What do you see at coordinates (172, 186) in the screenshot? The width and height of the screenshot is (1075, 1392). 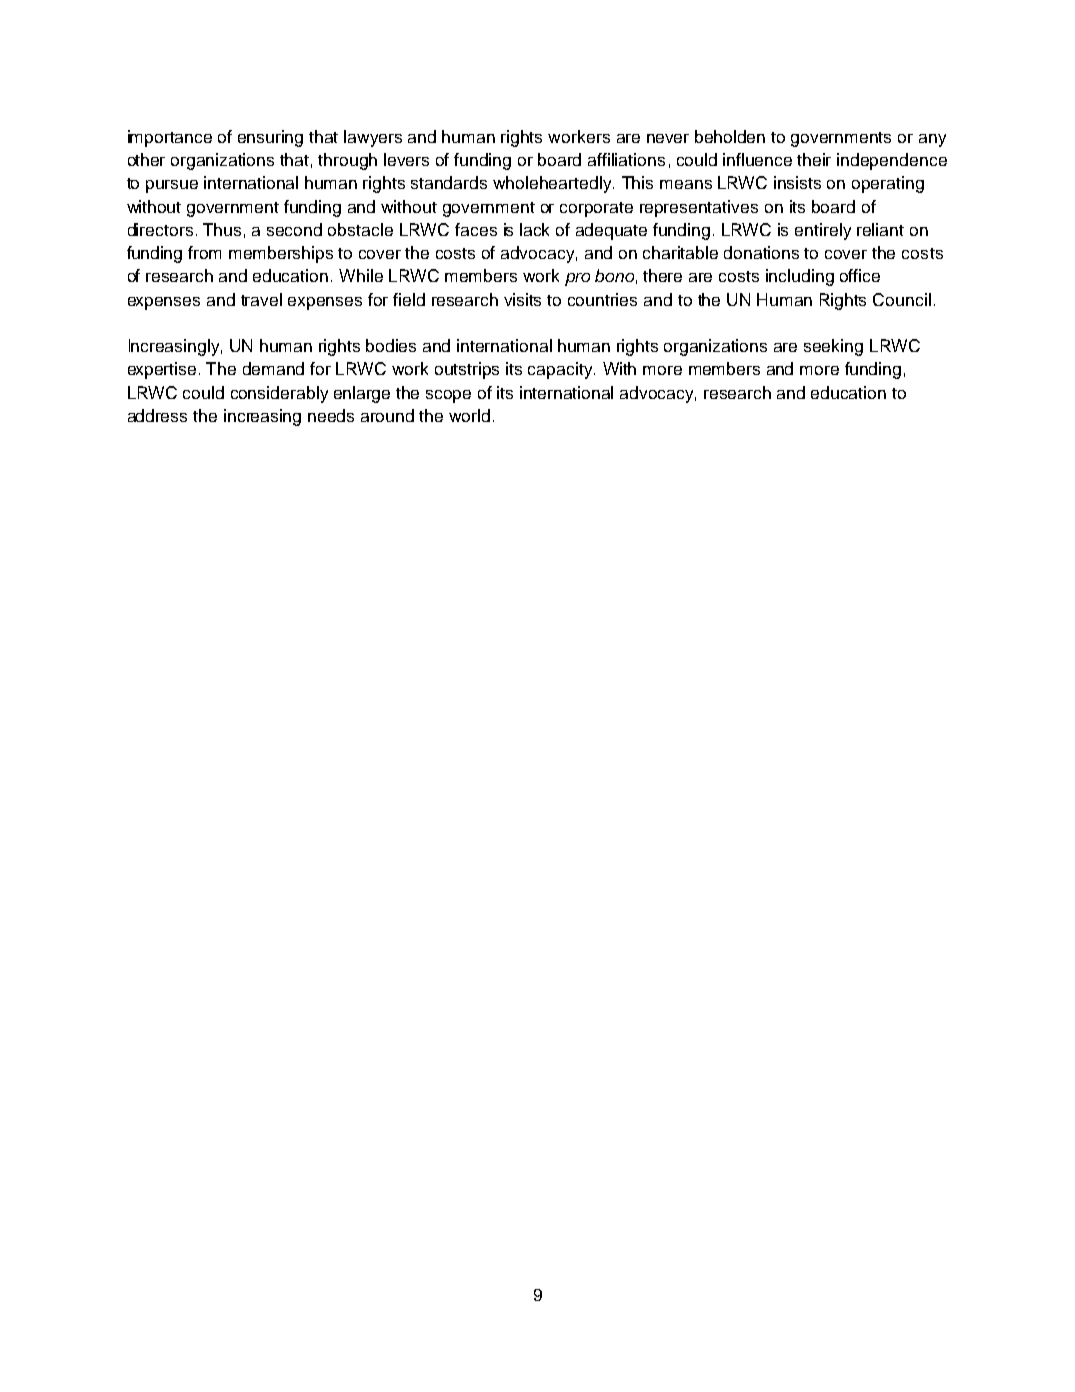 I see `pursue` at bounding box center [172, 186].
